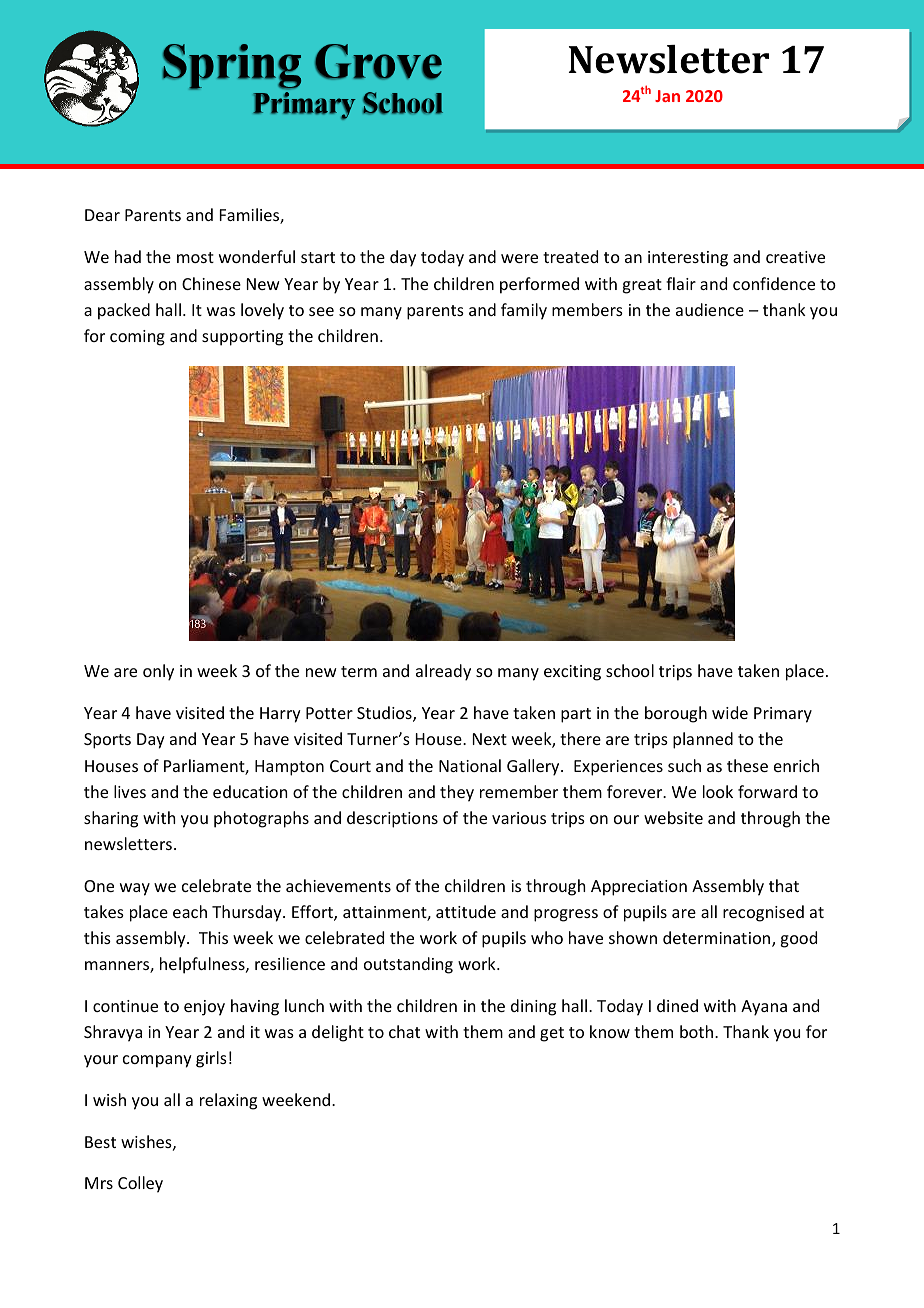 This screenshot has height=1308, width=924. Describe the element at coordinates (137, 338) in the screenshot. I see `coming` at that location.
